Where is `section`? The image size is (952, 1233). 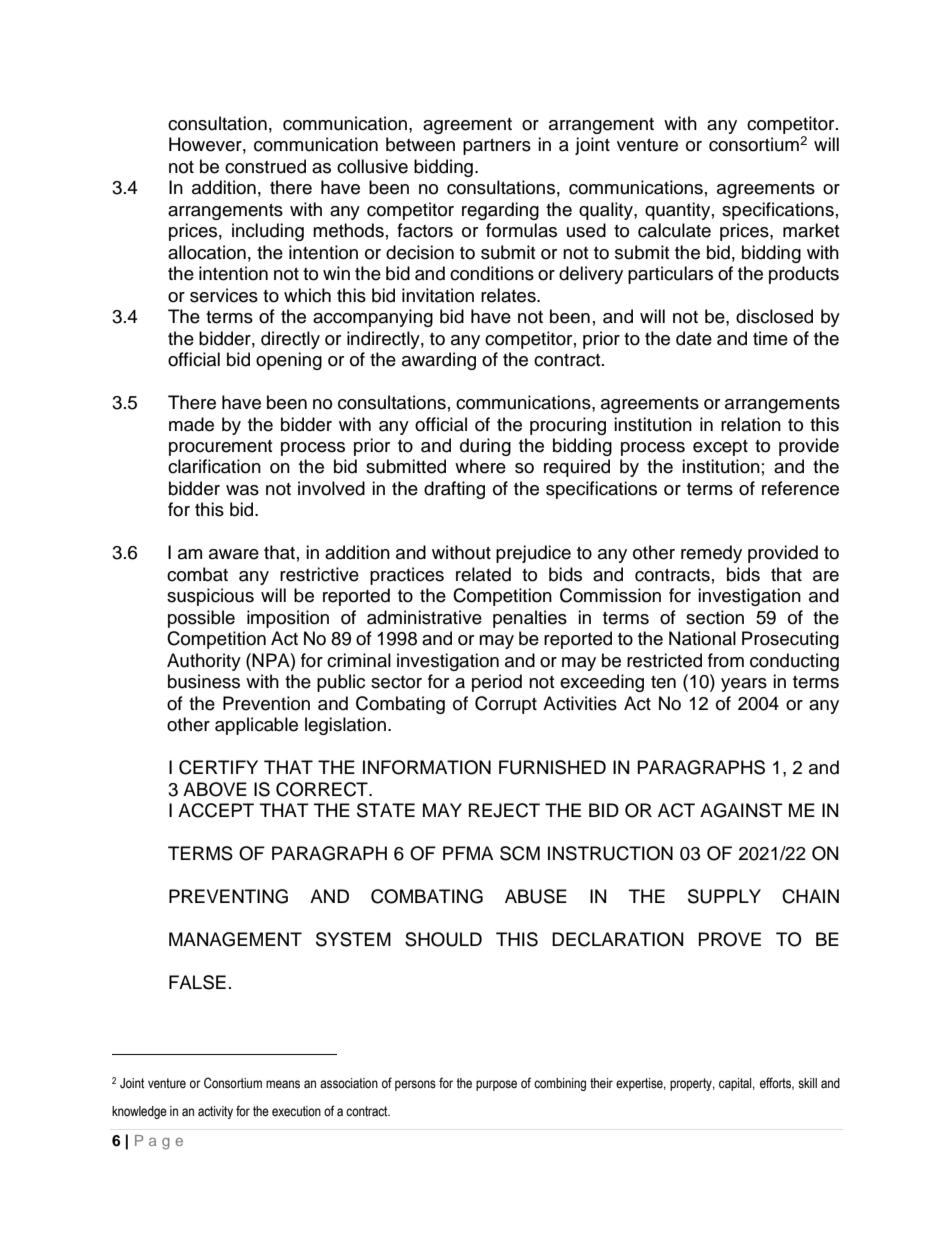 section is located at coordinates (715, 617).
